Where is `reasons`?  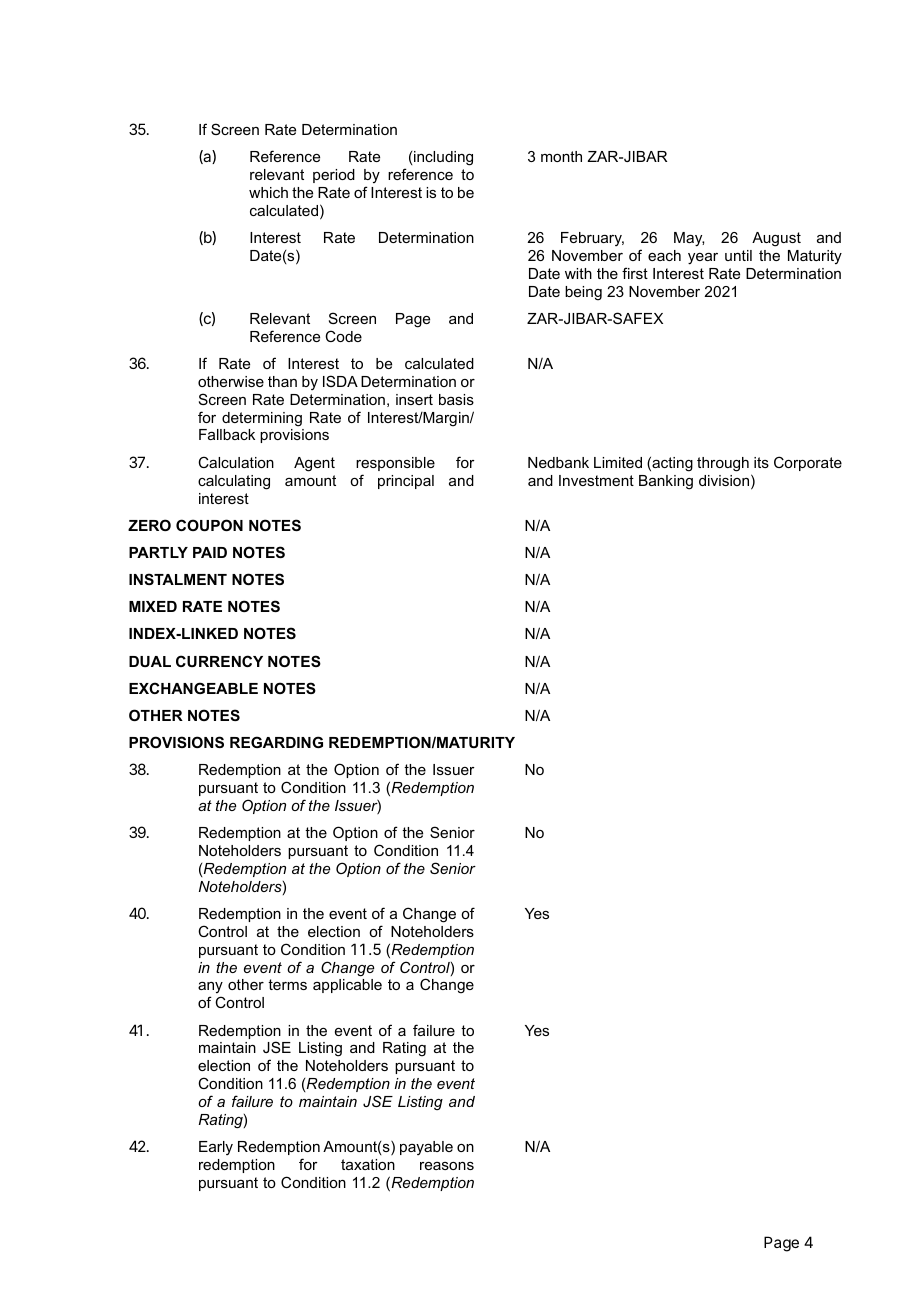
reasons is located at coordinates (447, 1166).
